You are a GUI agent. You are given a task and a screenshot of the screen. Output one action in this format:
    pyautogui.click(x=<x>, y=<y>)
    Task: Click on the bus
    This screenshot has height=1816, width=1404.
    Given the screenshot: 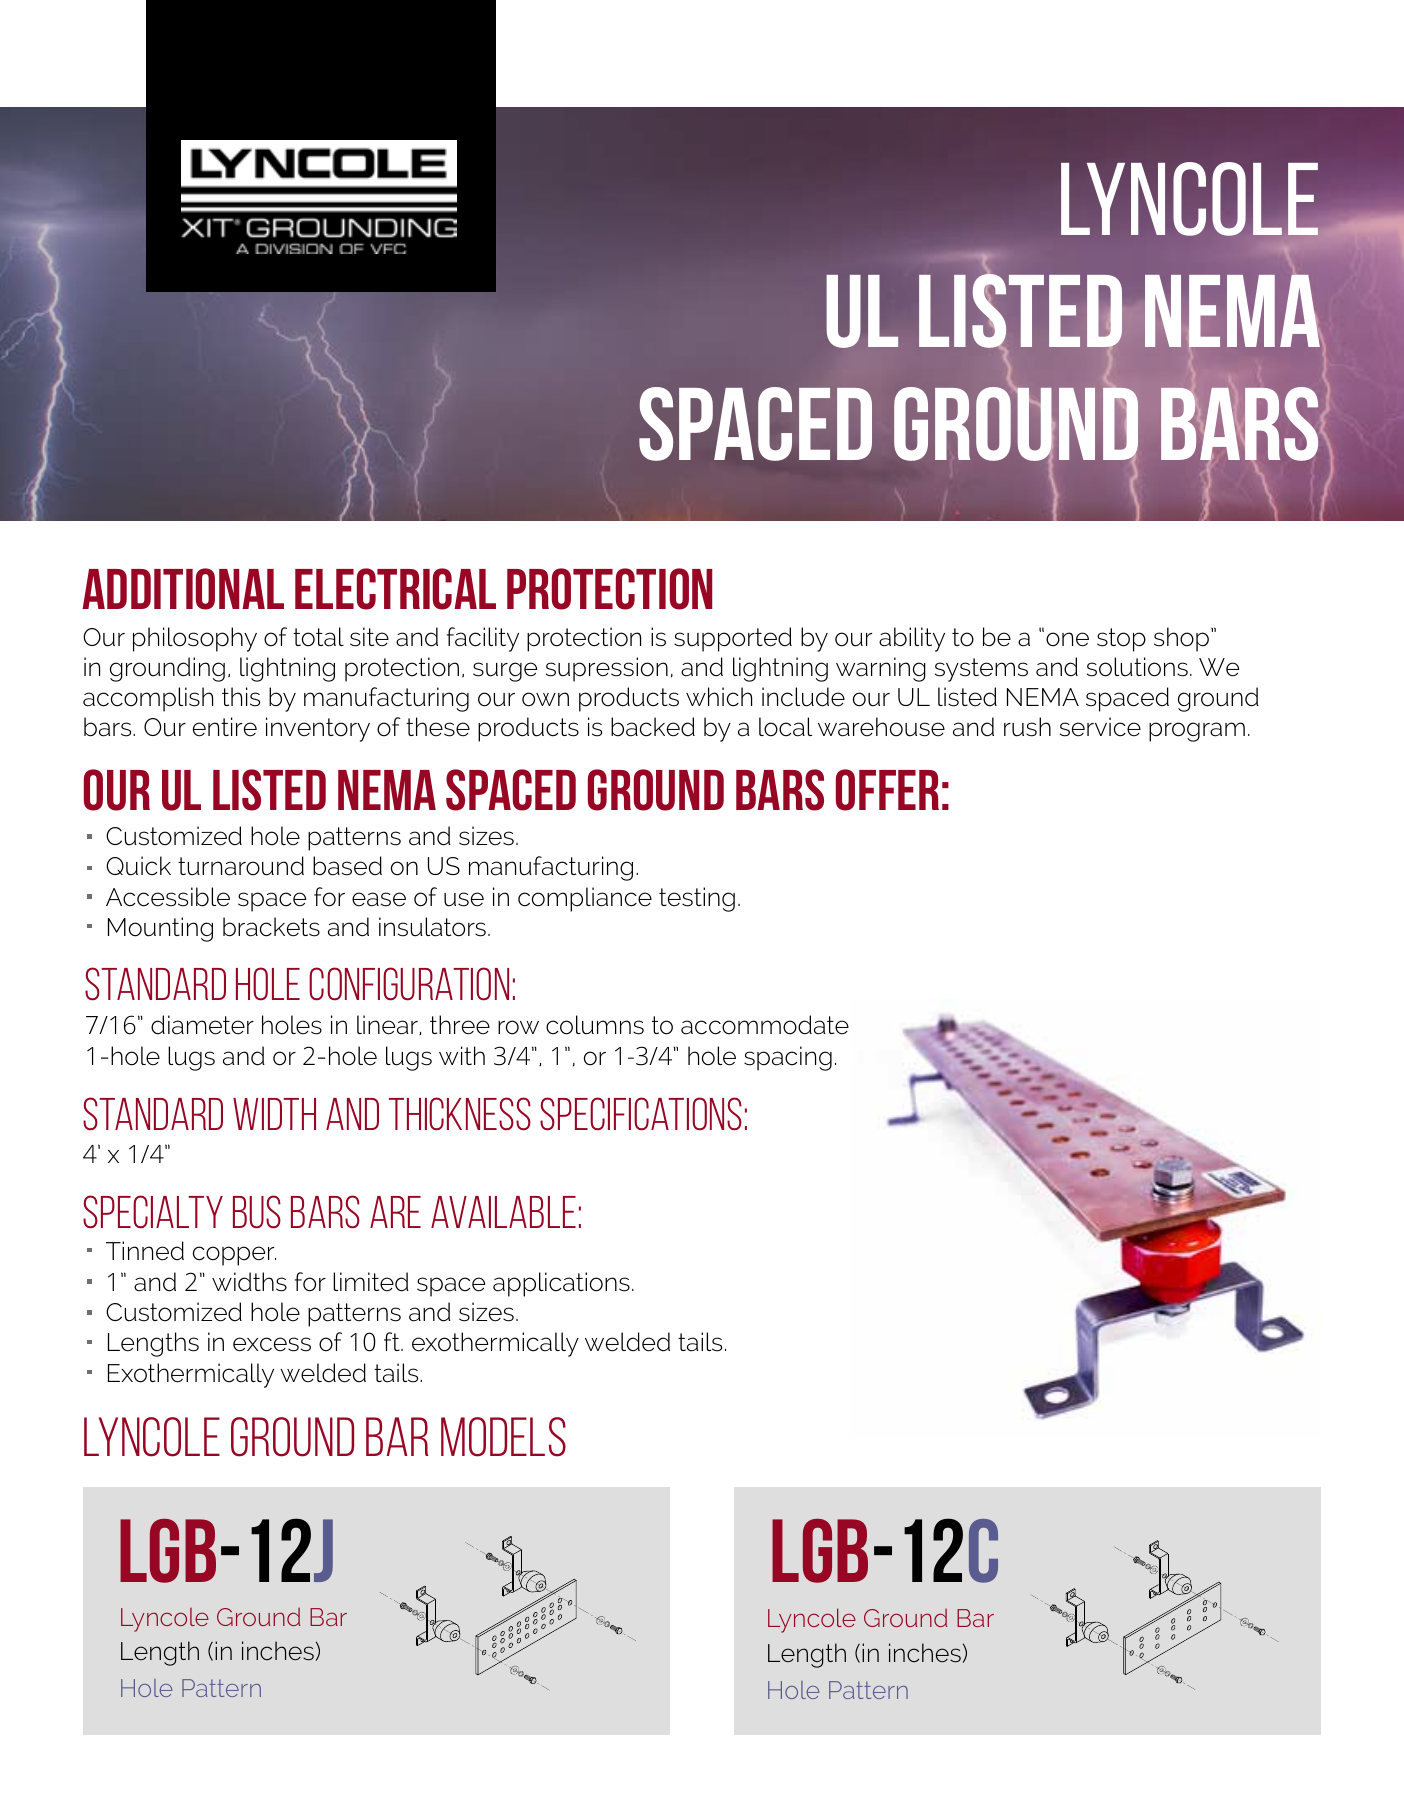 What is the action you would take?
    pyautogui.click(x=257, y=1212)
